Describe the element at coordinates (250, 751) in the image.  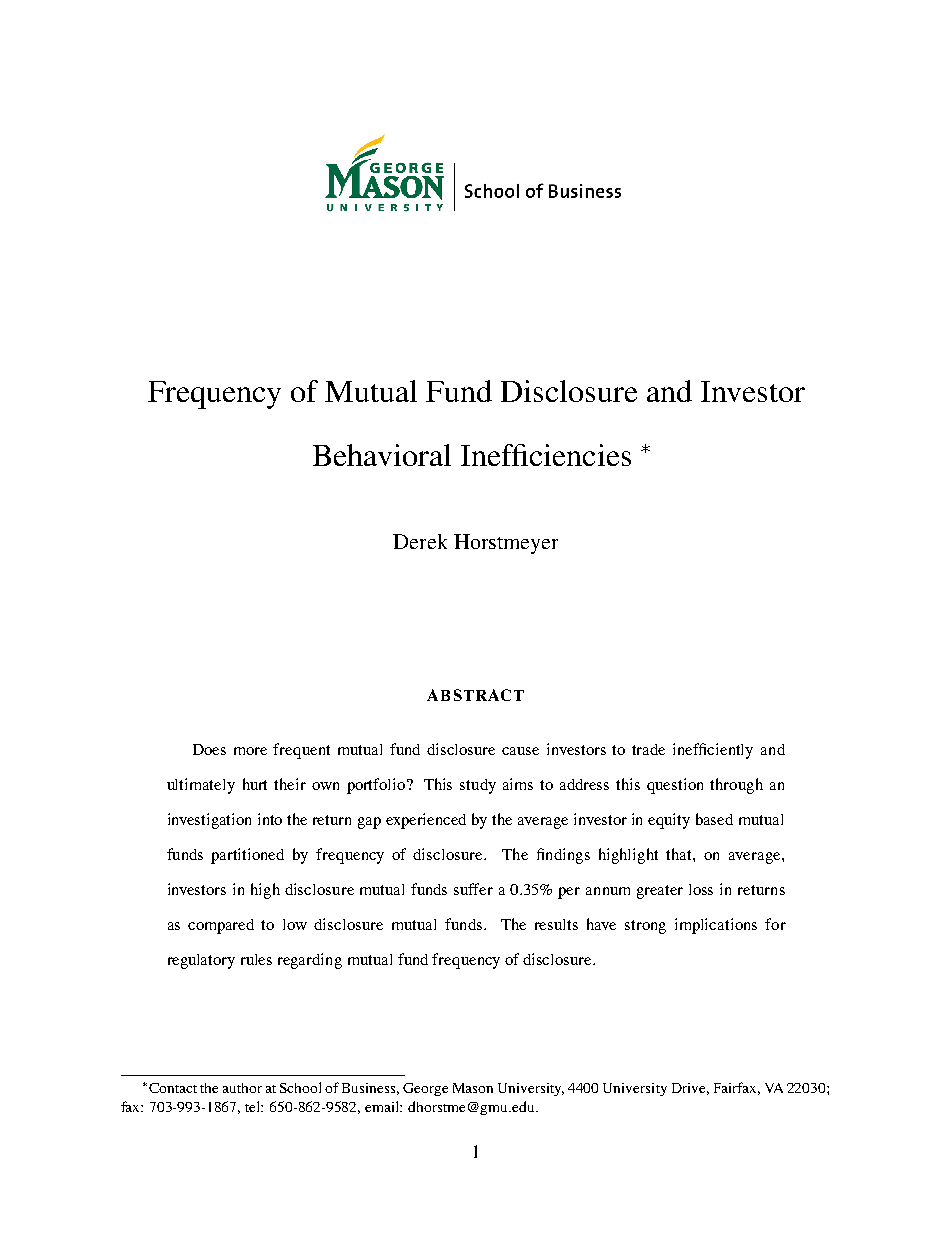
I see `more` at that location.
